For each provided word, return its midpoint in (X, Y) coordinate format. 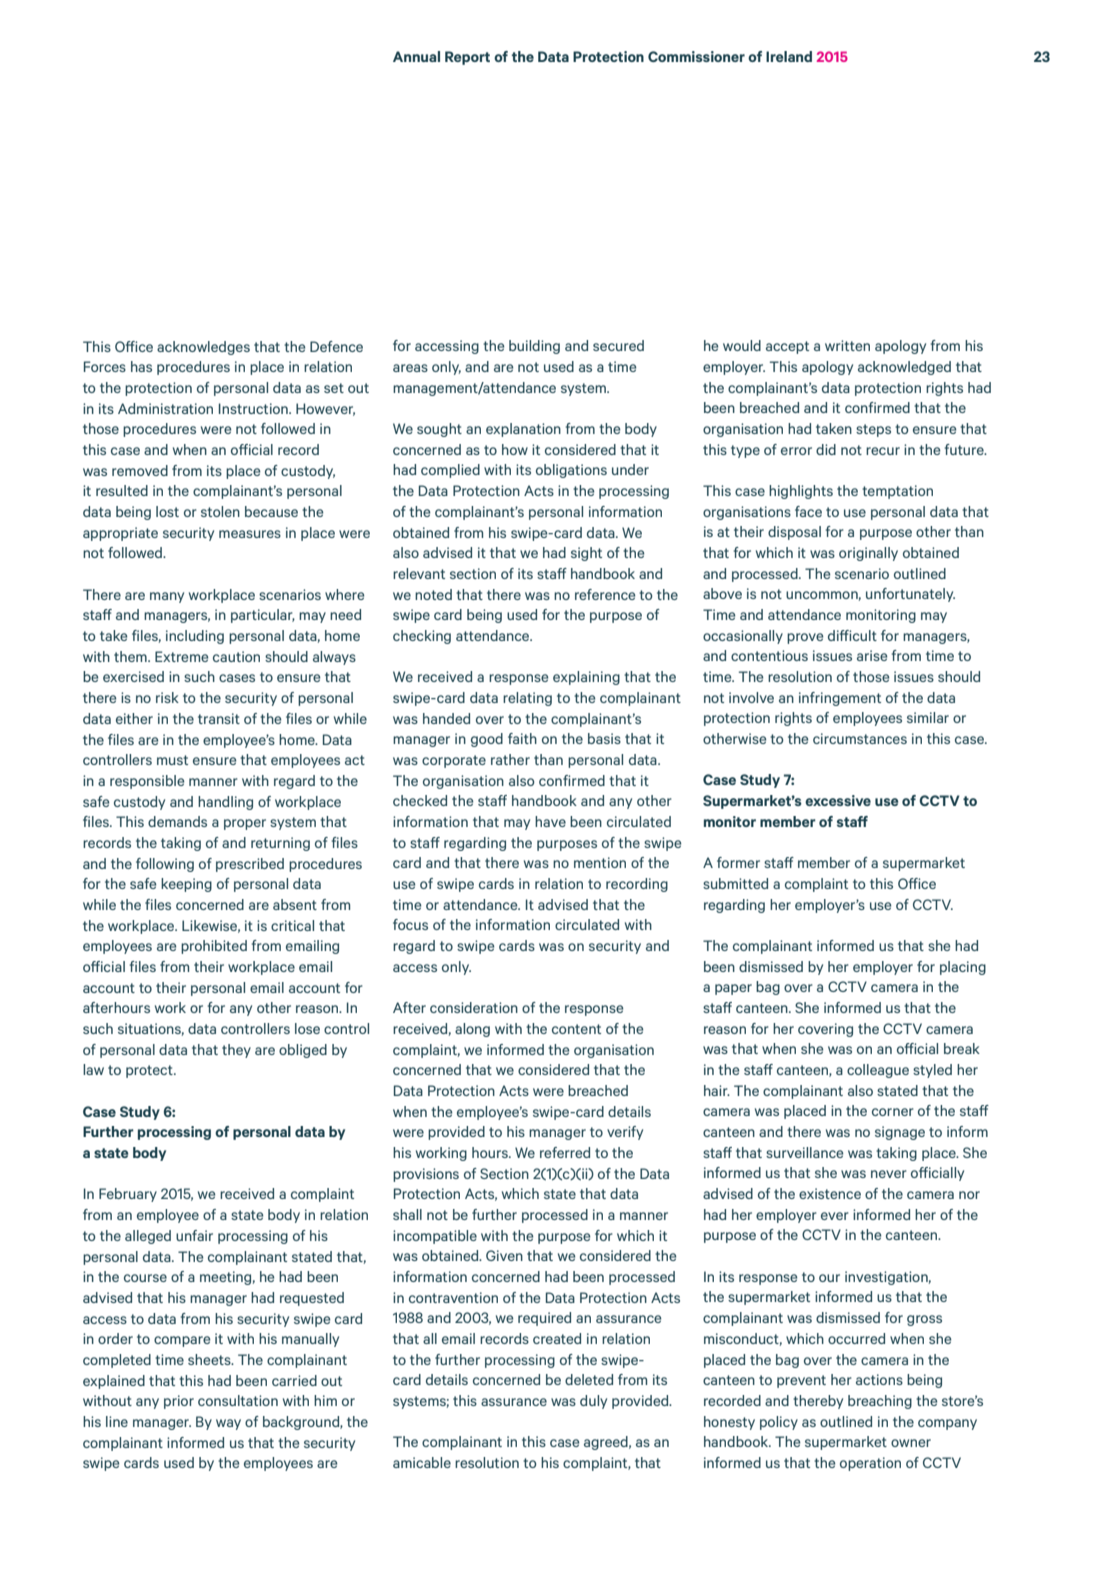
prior (179, 1402)
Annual (416, 56)
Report (467, 58)
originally (868, 554)
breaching (880, 1402)
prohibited (214, 947)
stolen (220, 511)
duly (593, 1402)
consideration (474, 1007)
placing (963, 968)
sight (586, 554)
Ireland (789, 56)
